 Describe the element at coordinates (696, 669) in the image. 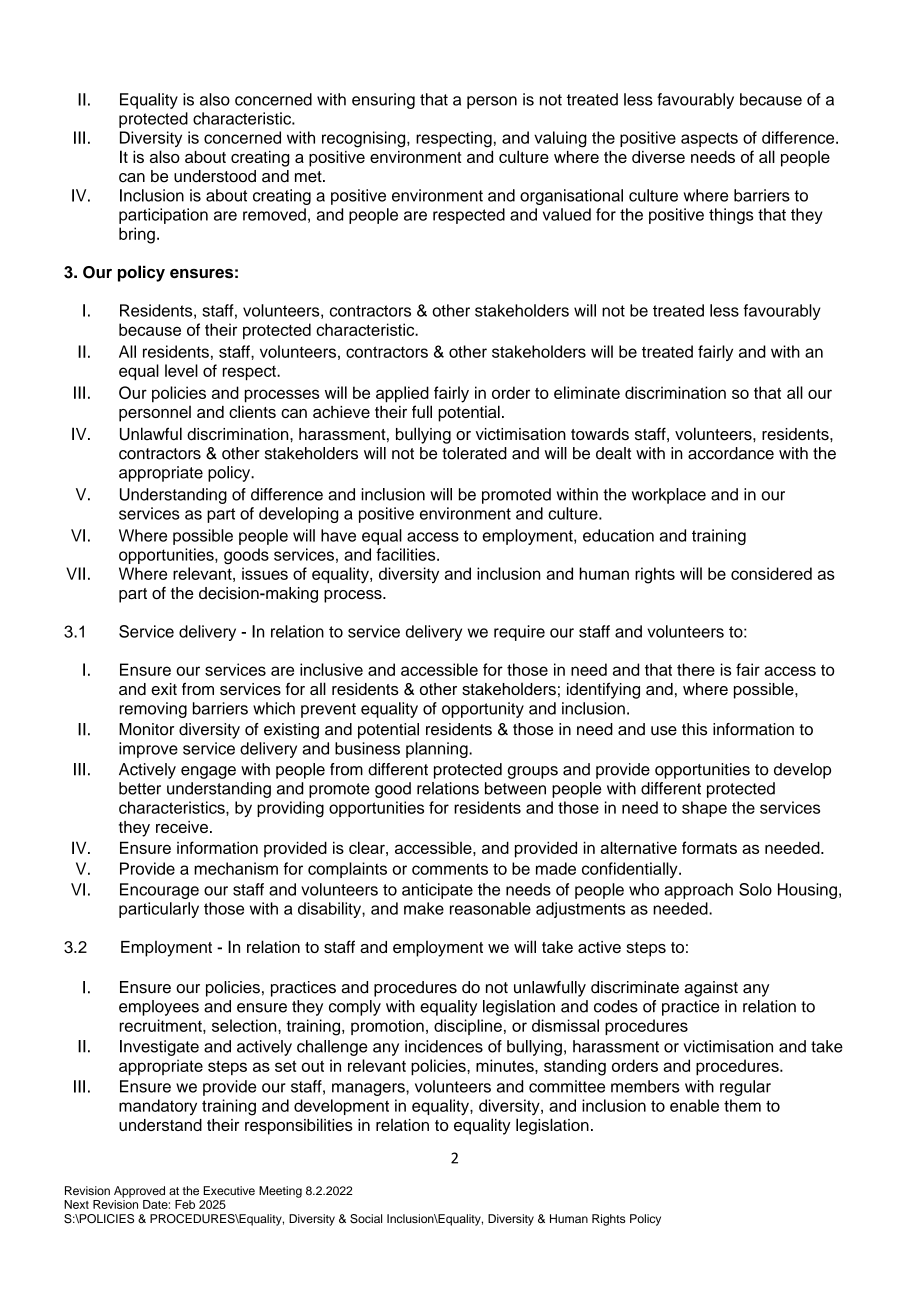

I see `there` at that location.
